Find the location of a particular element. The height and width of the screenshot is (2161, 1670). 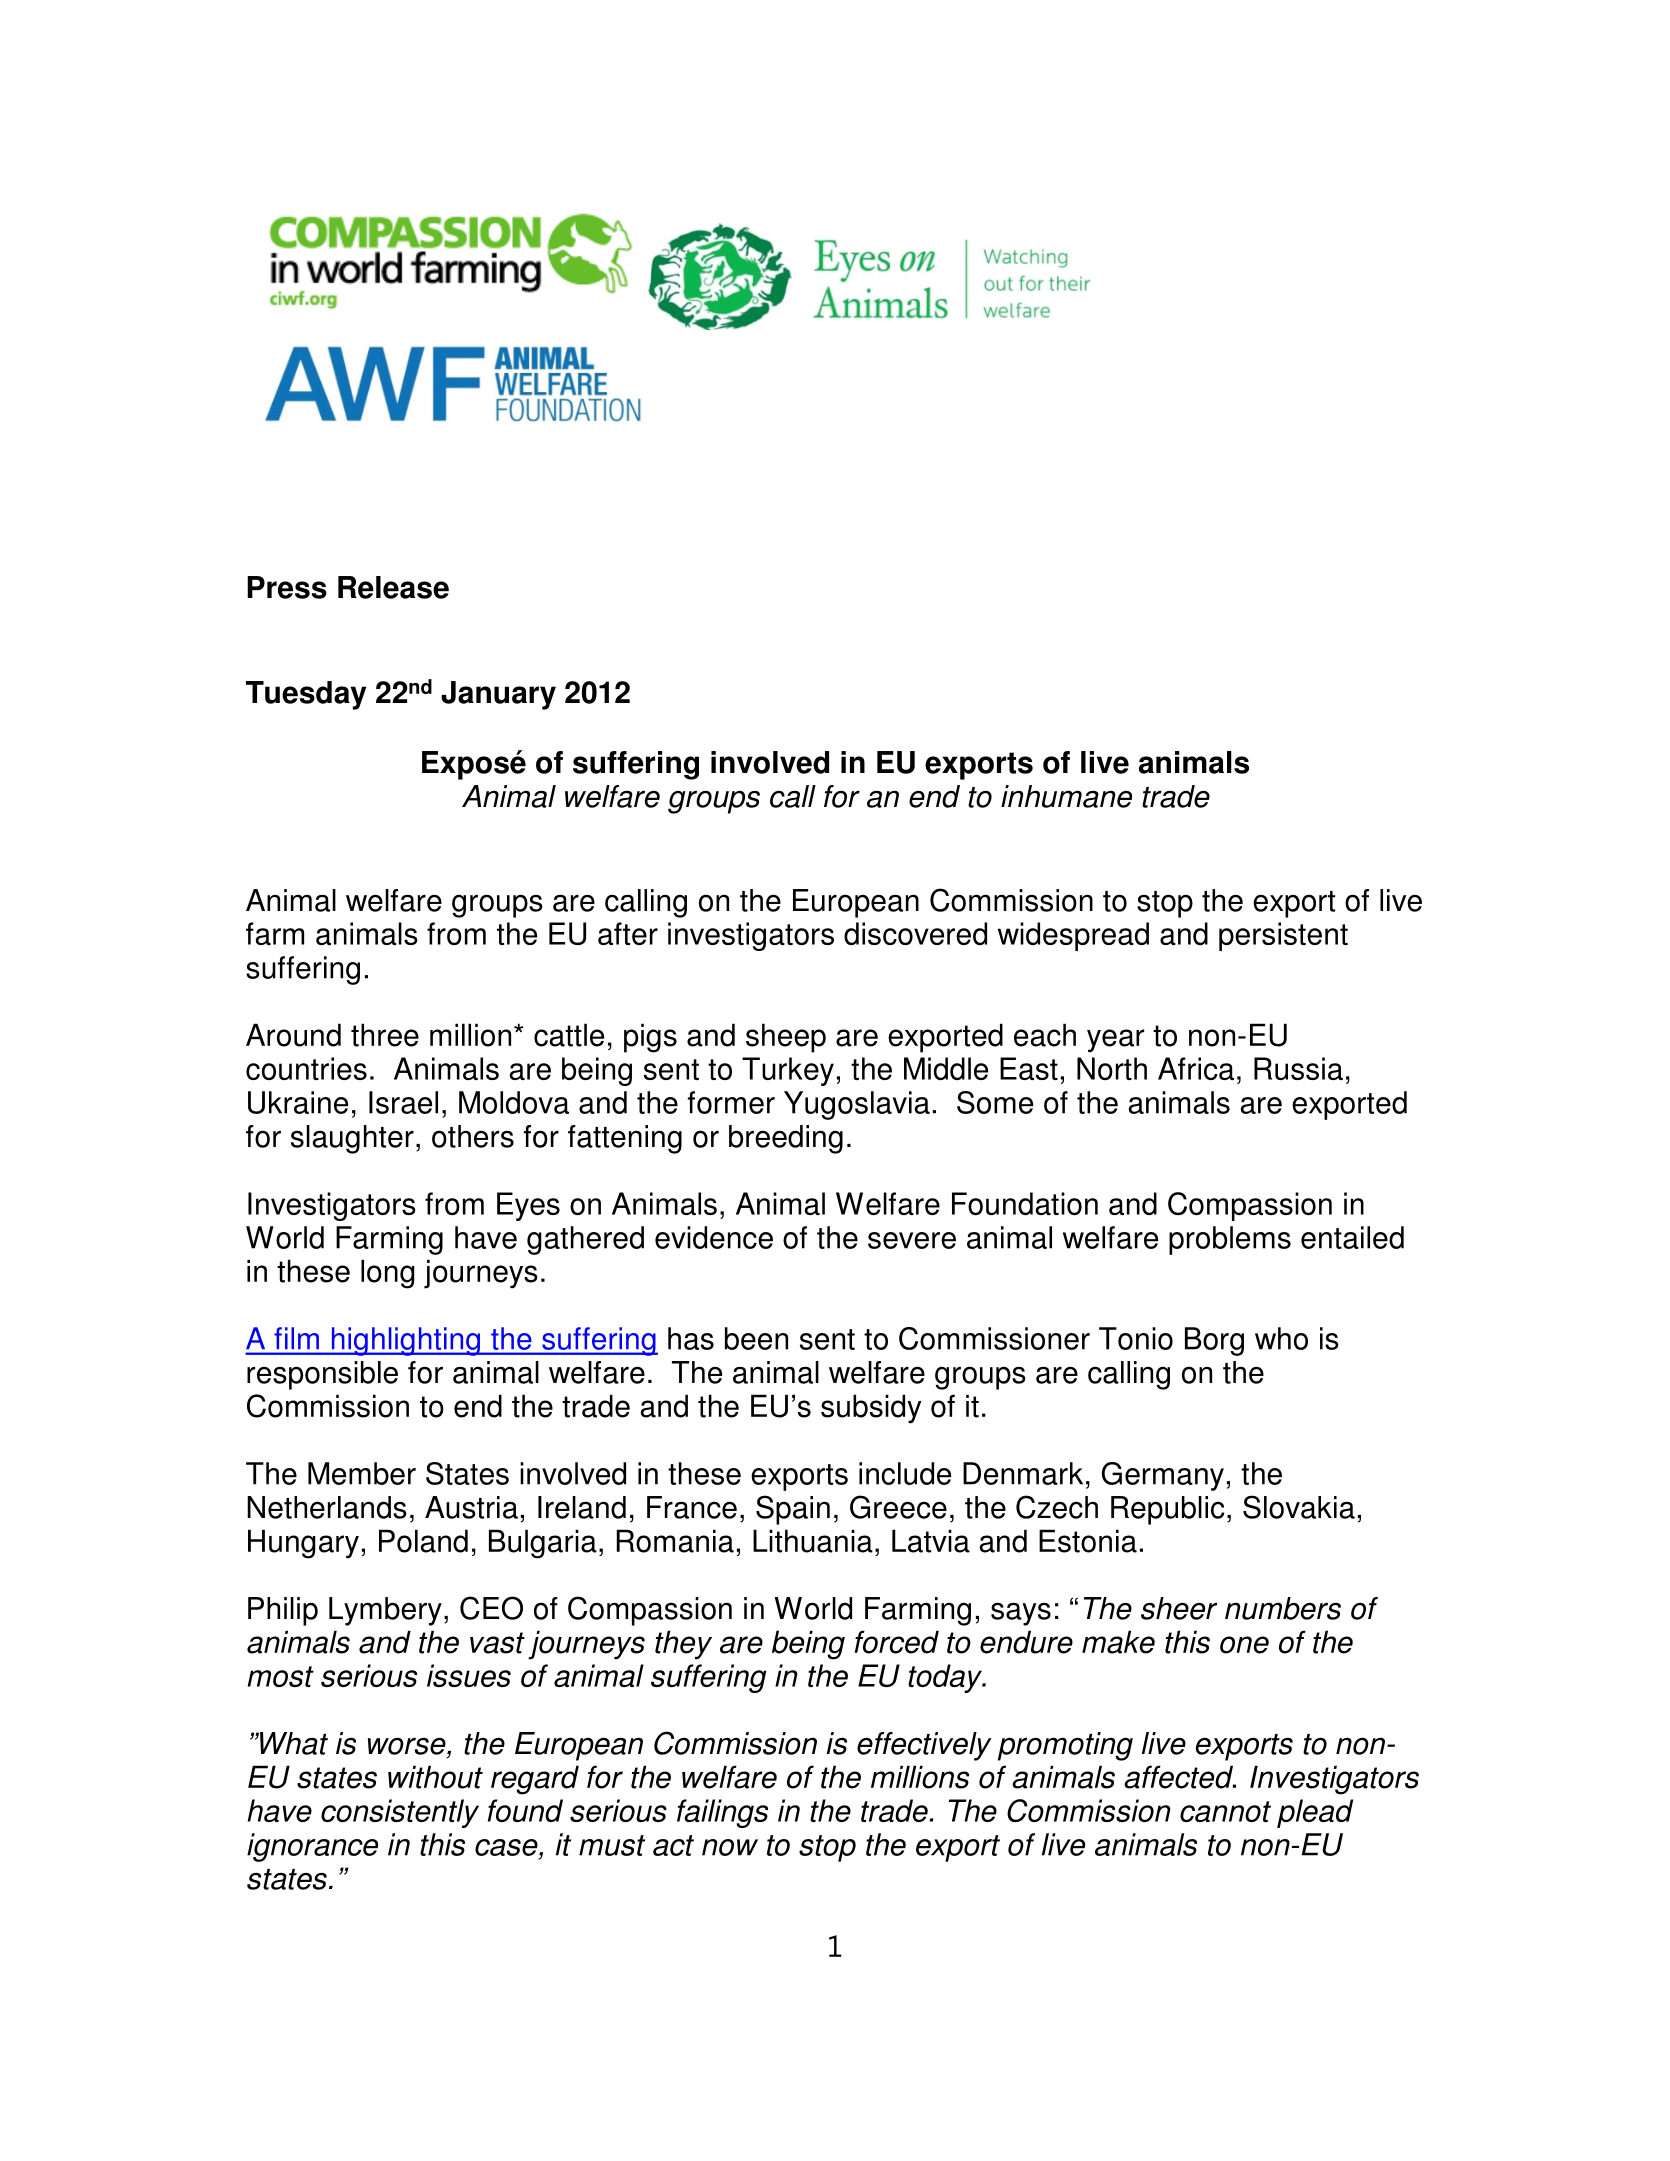

long is located at coordinates (388, 1274).
